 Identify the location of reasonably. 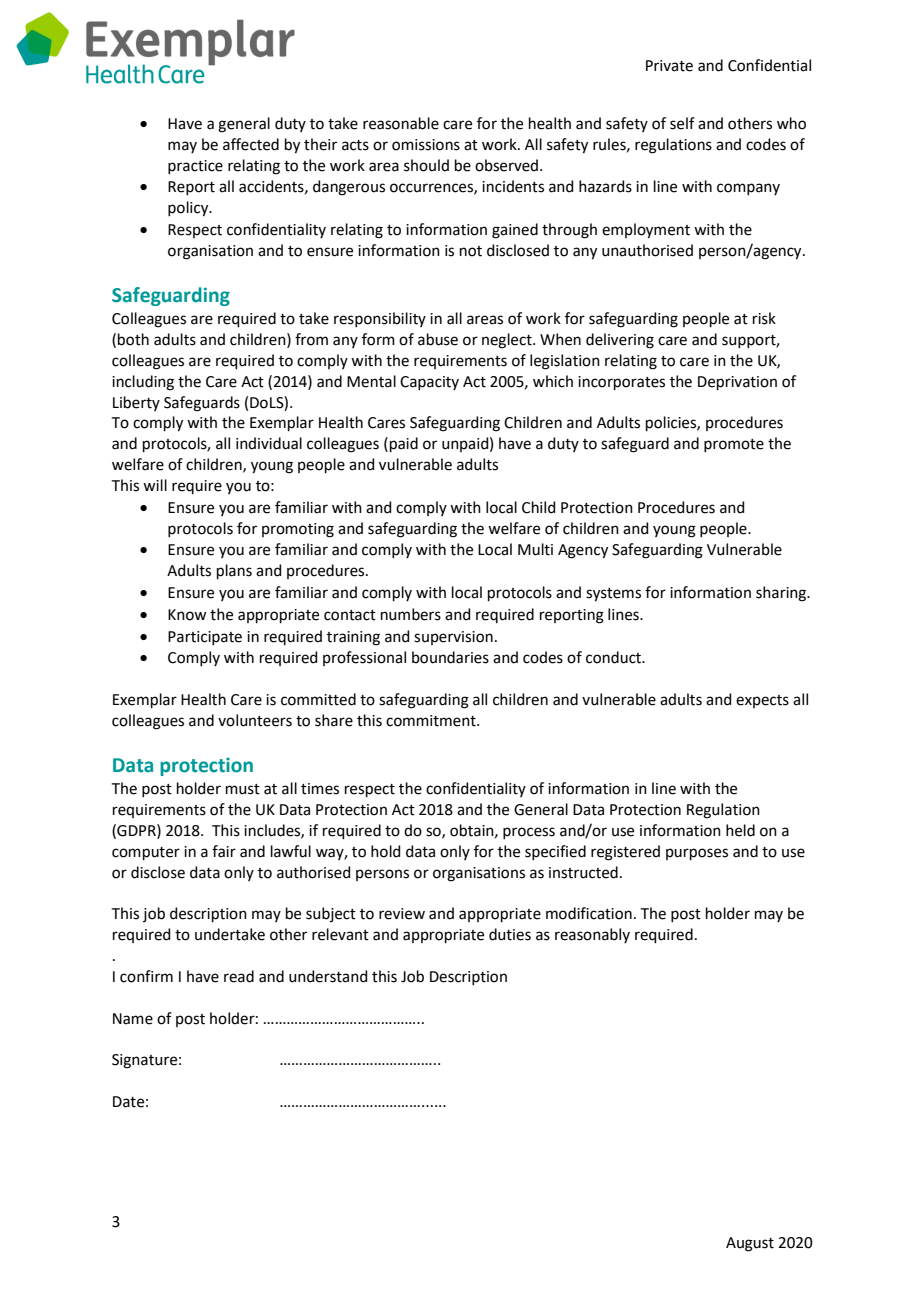
(592, 935).
